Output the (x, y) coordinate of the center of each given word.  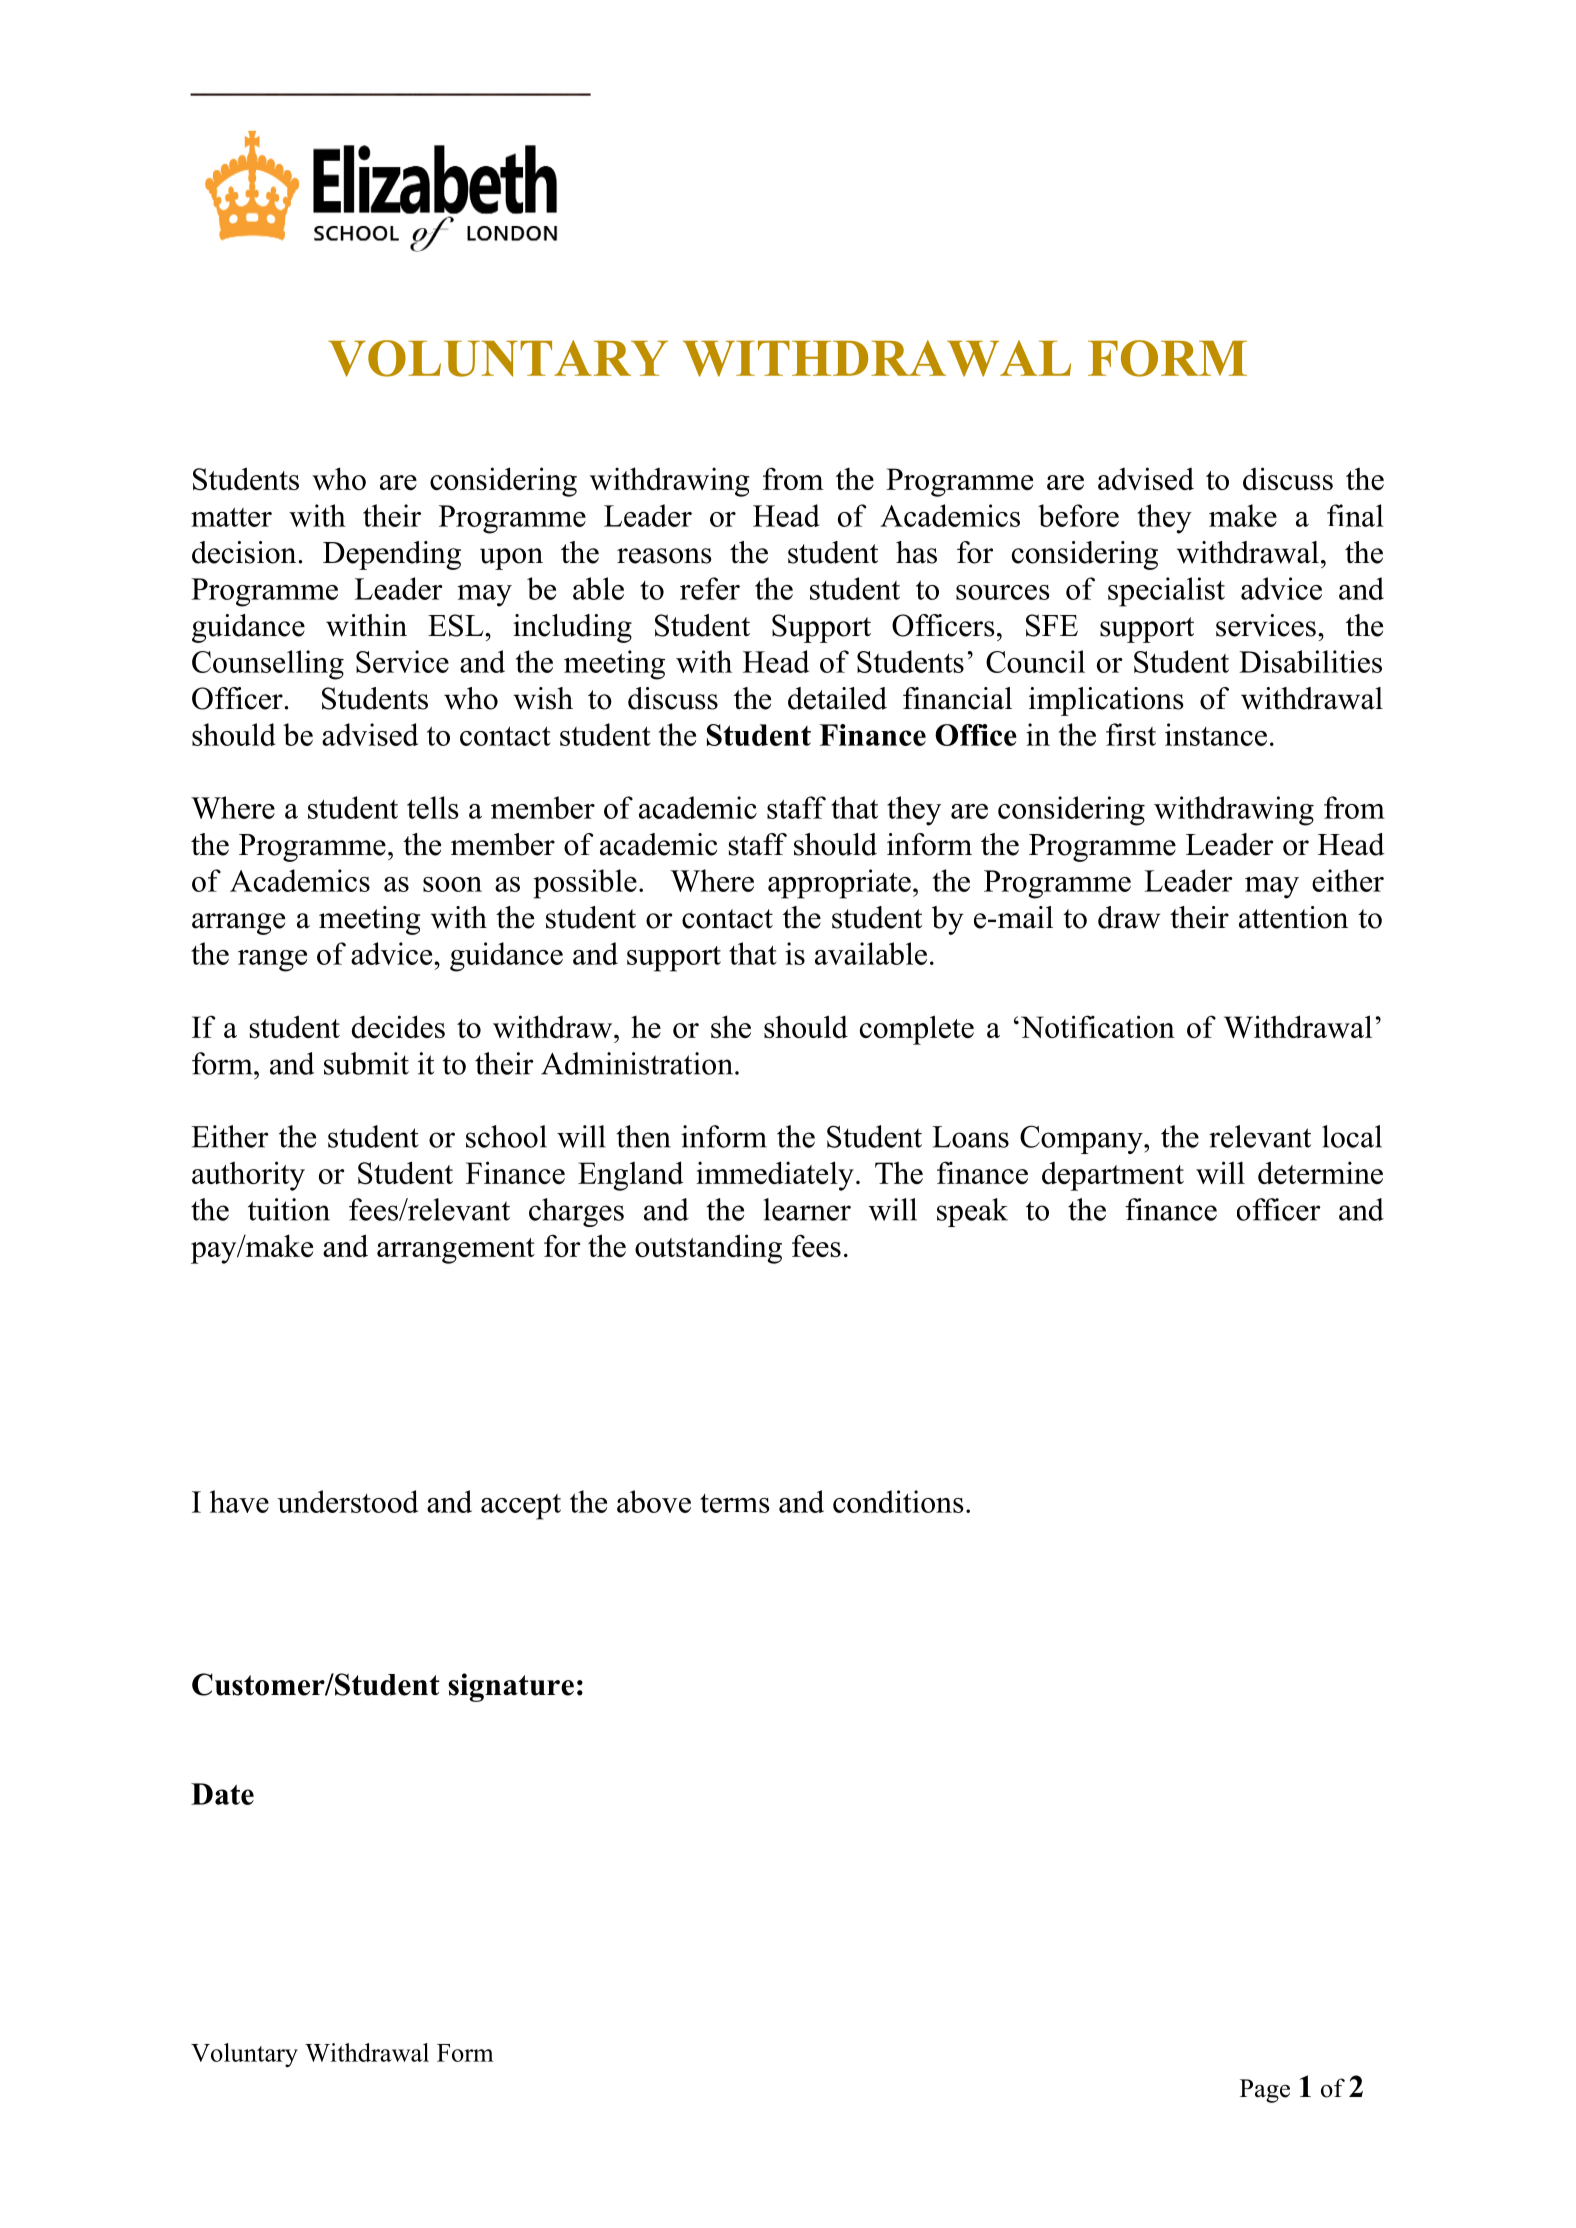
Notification (1098, 1026)
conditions (898, 1501)
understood (347, 1501)
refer (710, 588)
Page (1265, 2091)
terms (735, 1503)
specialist (1166, 592)
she (731, 1026)
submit (366, 1063)
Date (222, 1794)
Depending (392, 555)
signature (511, 1687)
